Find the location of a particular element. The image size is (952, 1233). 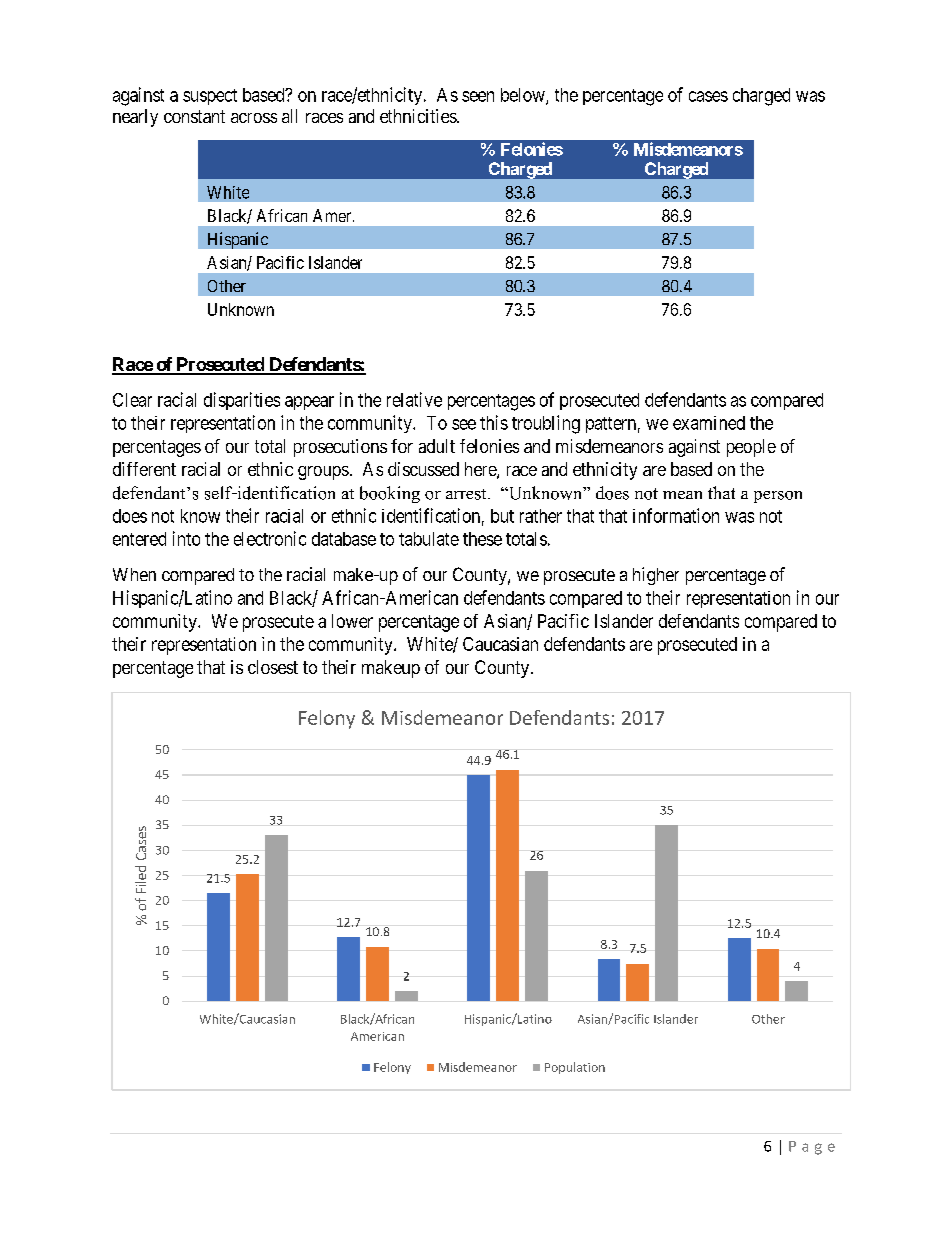

below is located at coordinates (524, 96).
